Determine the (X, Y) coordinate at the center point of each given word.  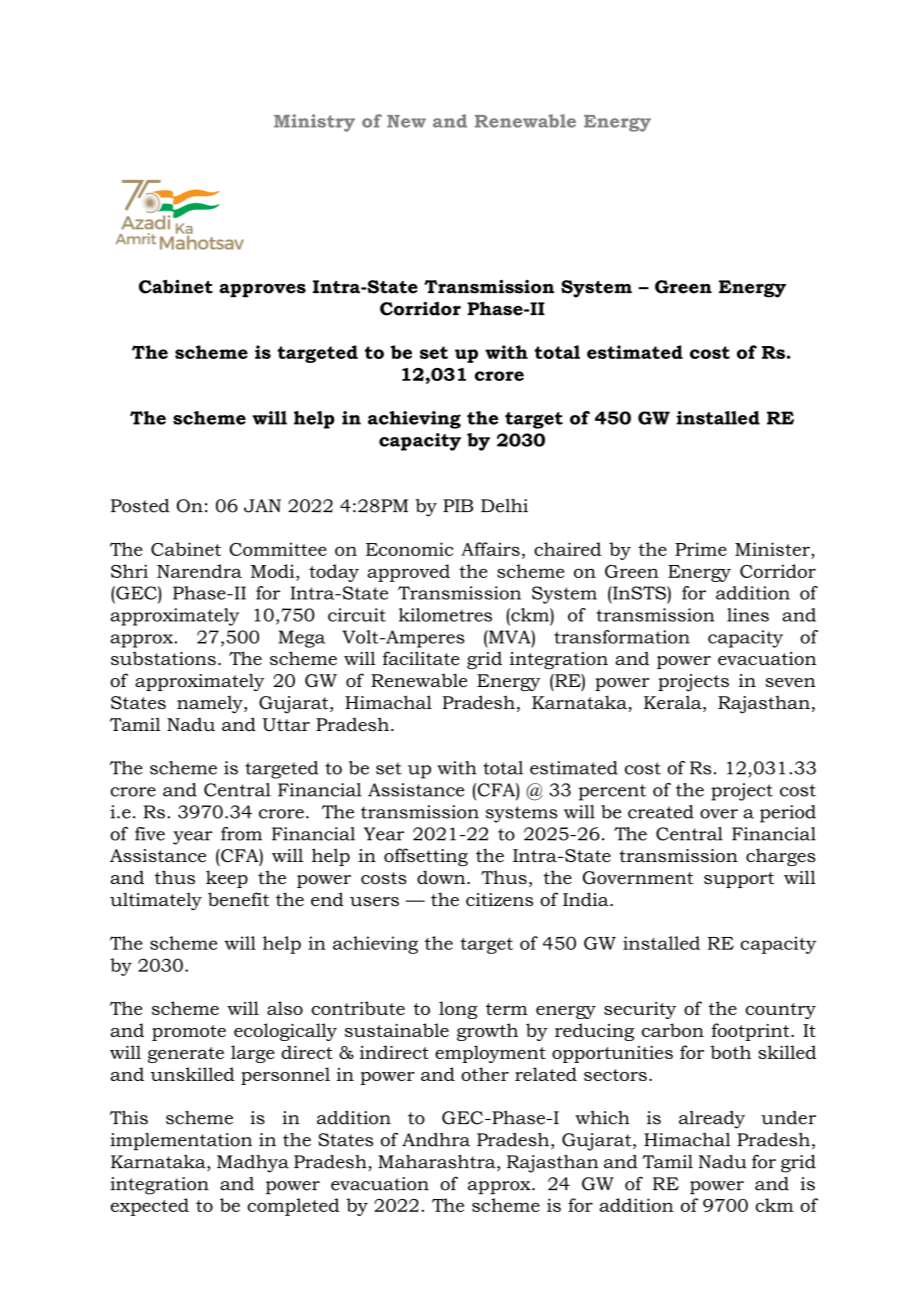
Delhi (504, 506)
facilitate (421, 658)
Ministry (314, 123)
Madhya (253, 1164)
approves (262, 290)
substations (163, 658)
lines (748, 615)
